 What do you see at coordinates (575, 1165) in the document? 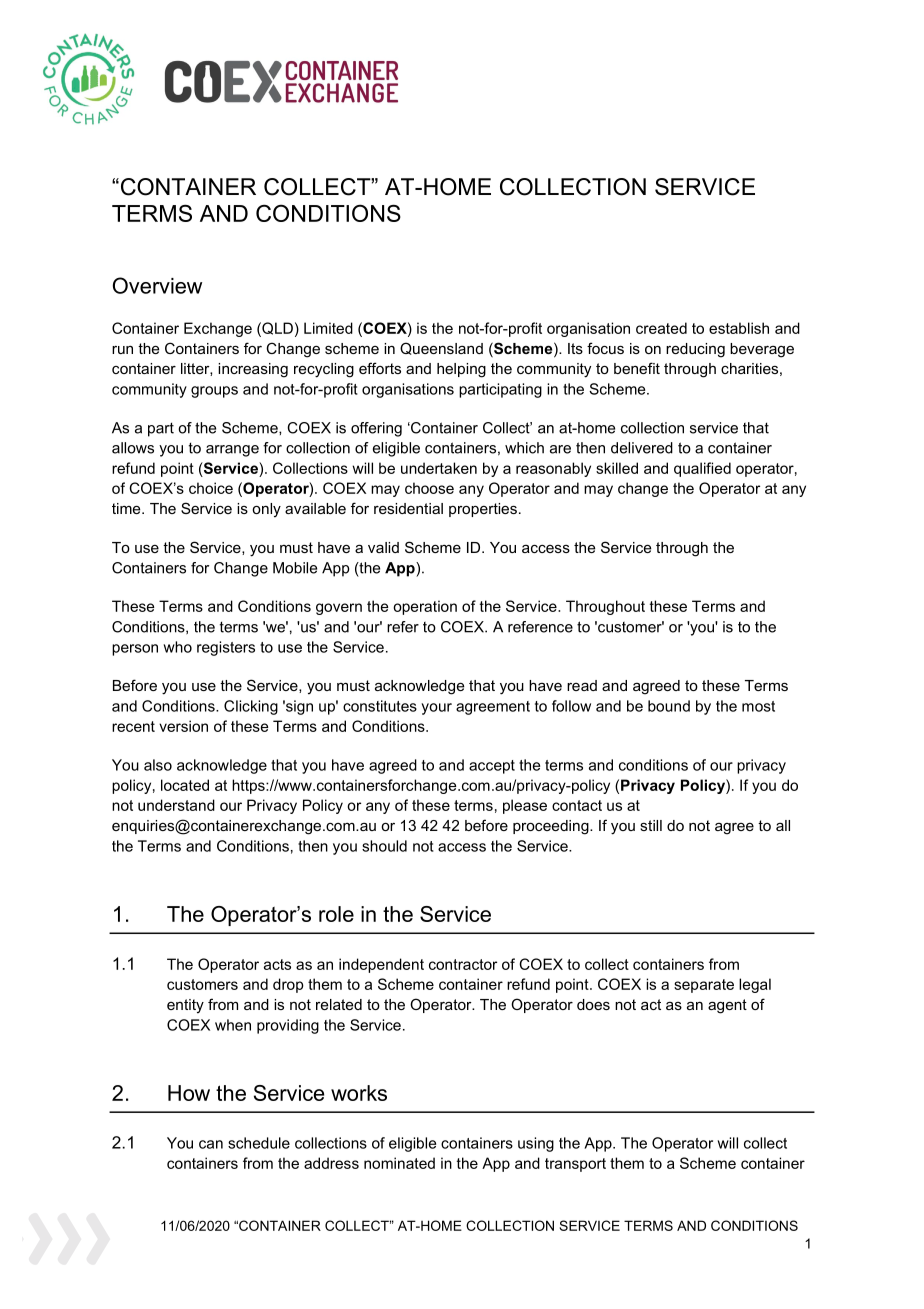
I see `transport` at bounding box center [575, 1165].
